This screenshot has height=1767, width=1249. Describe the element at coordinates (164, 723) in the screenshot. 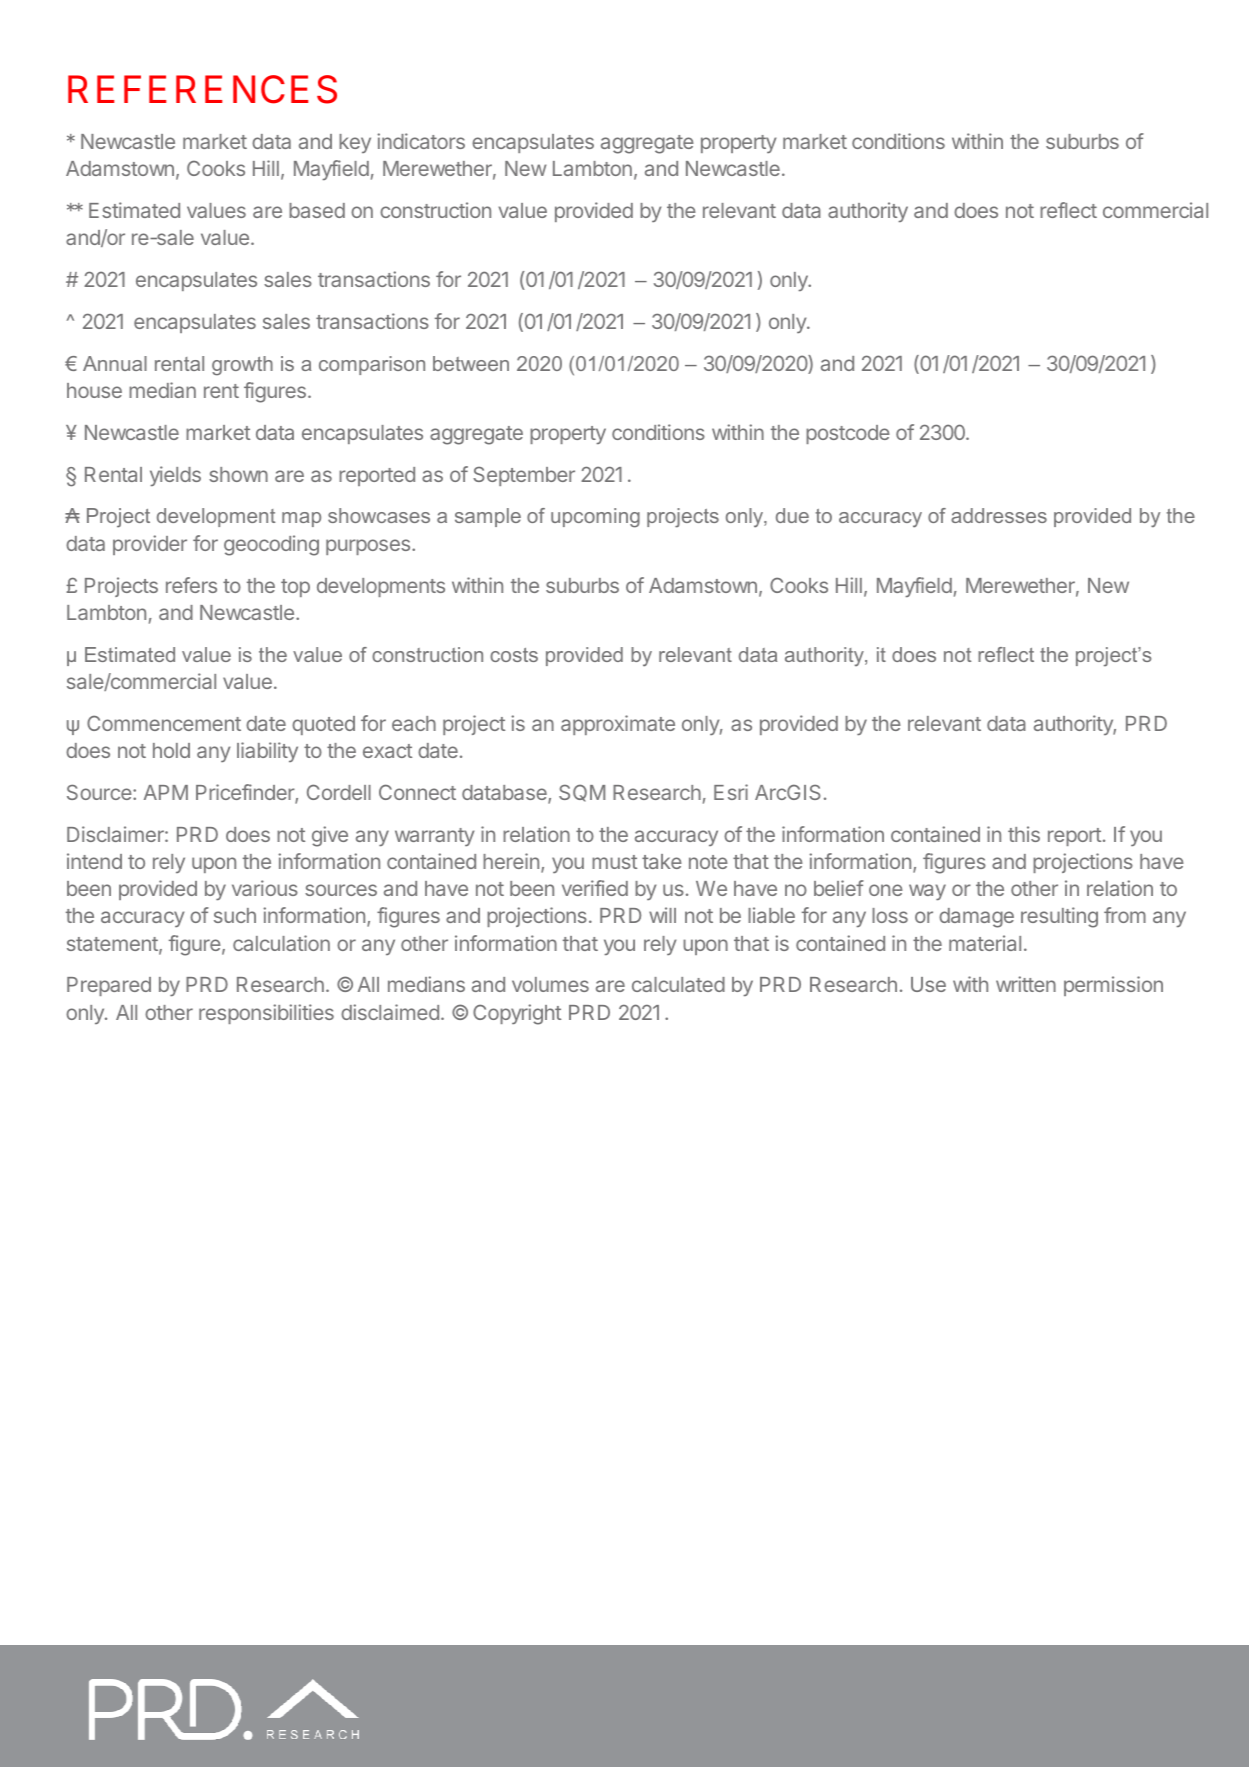

I see `Commencement` at that location.
